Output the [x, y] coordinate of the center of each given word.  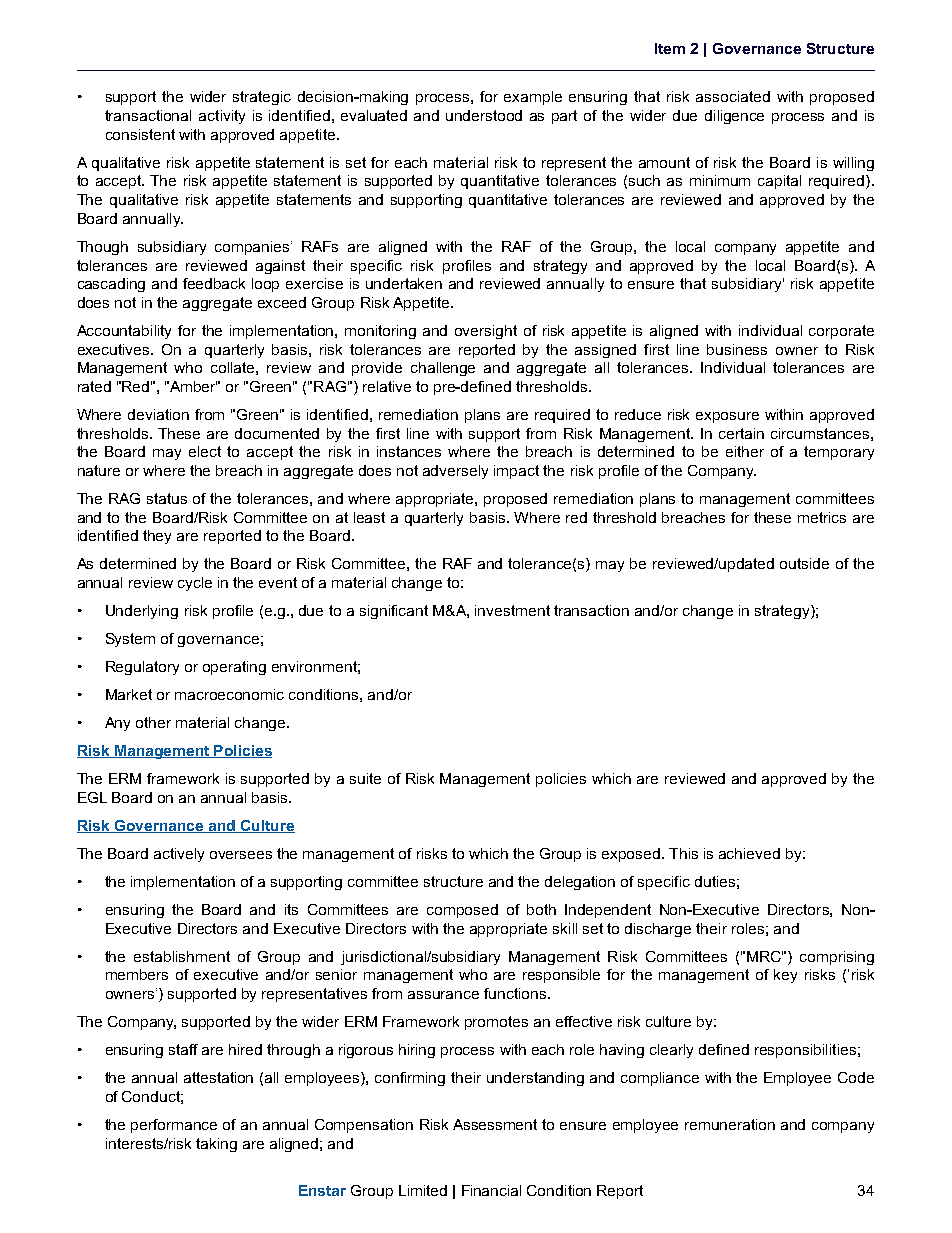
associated [733, 96]
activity [222, 117]
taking [216, 1145]
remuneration [730, 1124]
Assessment [495, 1124]
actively [179, 855]
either [745, 451]
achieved [749, 853]
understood [484, 115]
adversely [455, 472]
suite [365, 778]
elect [205, 451]
